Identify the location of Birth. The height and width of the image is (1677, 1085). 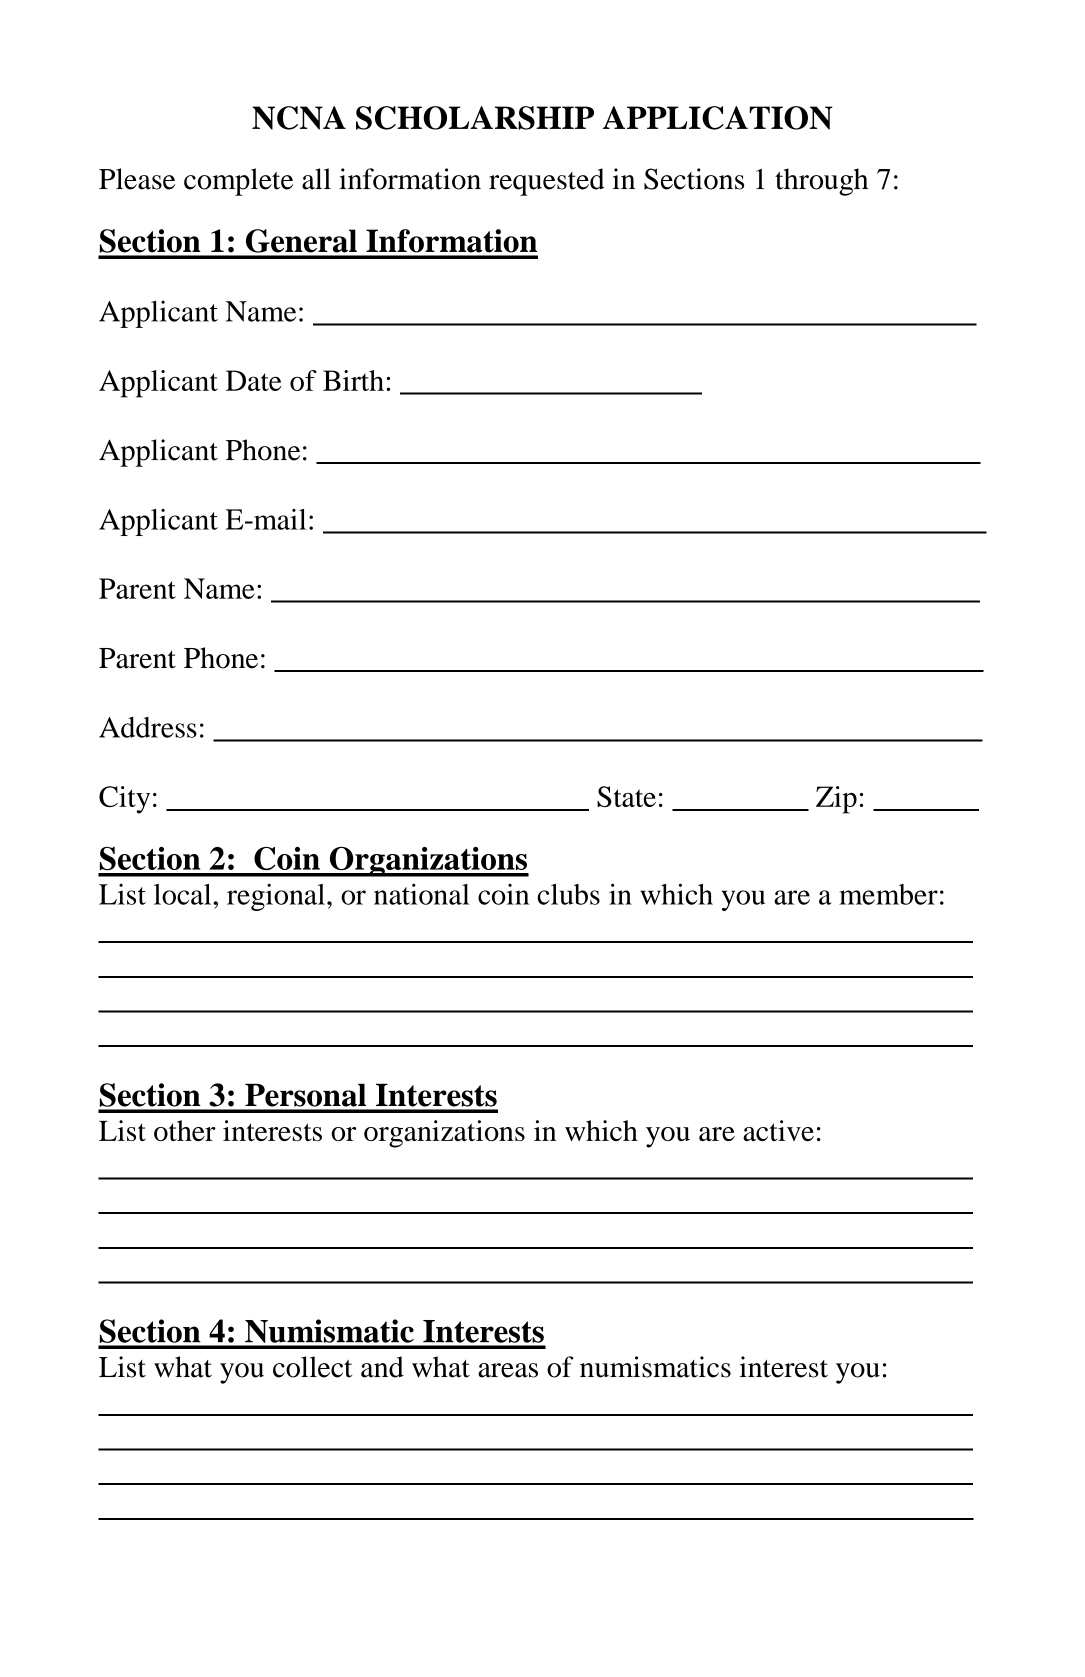
(353, 380).
